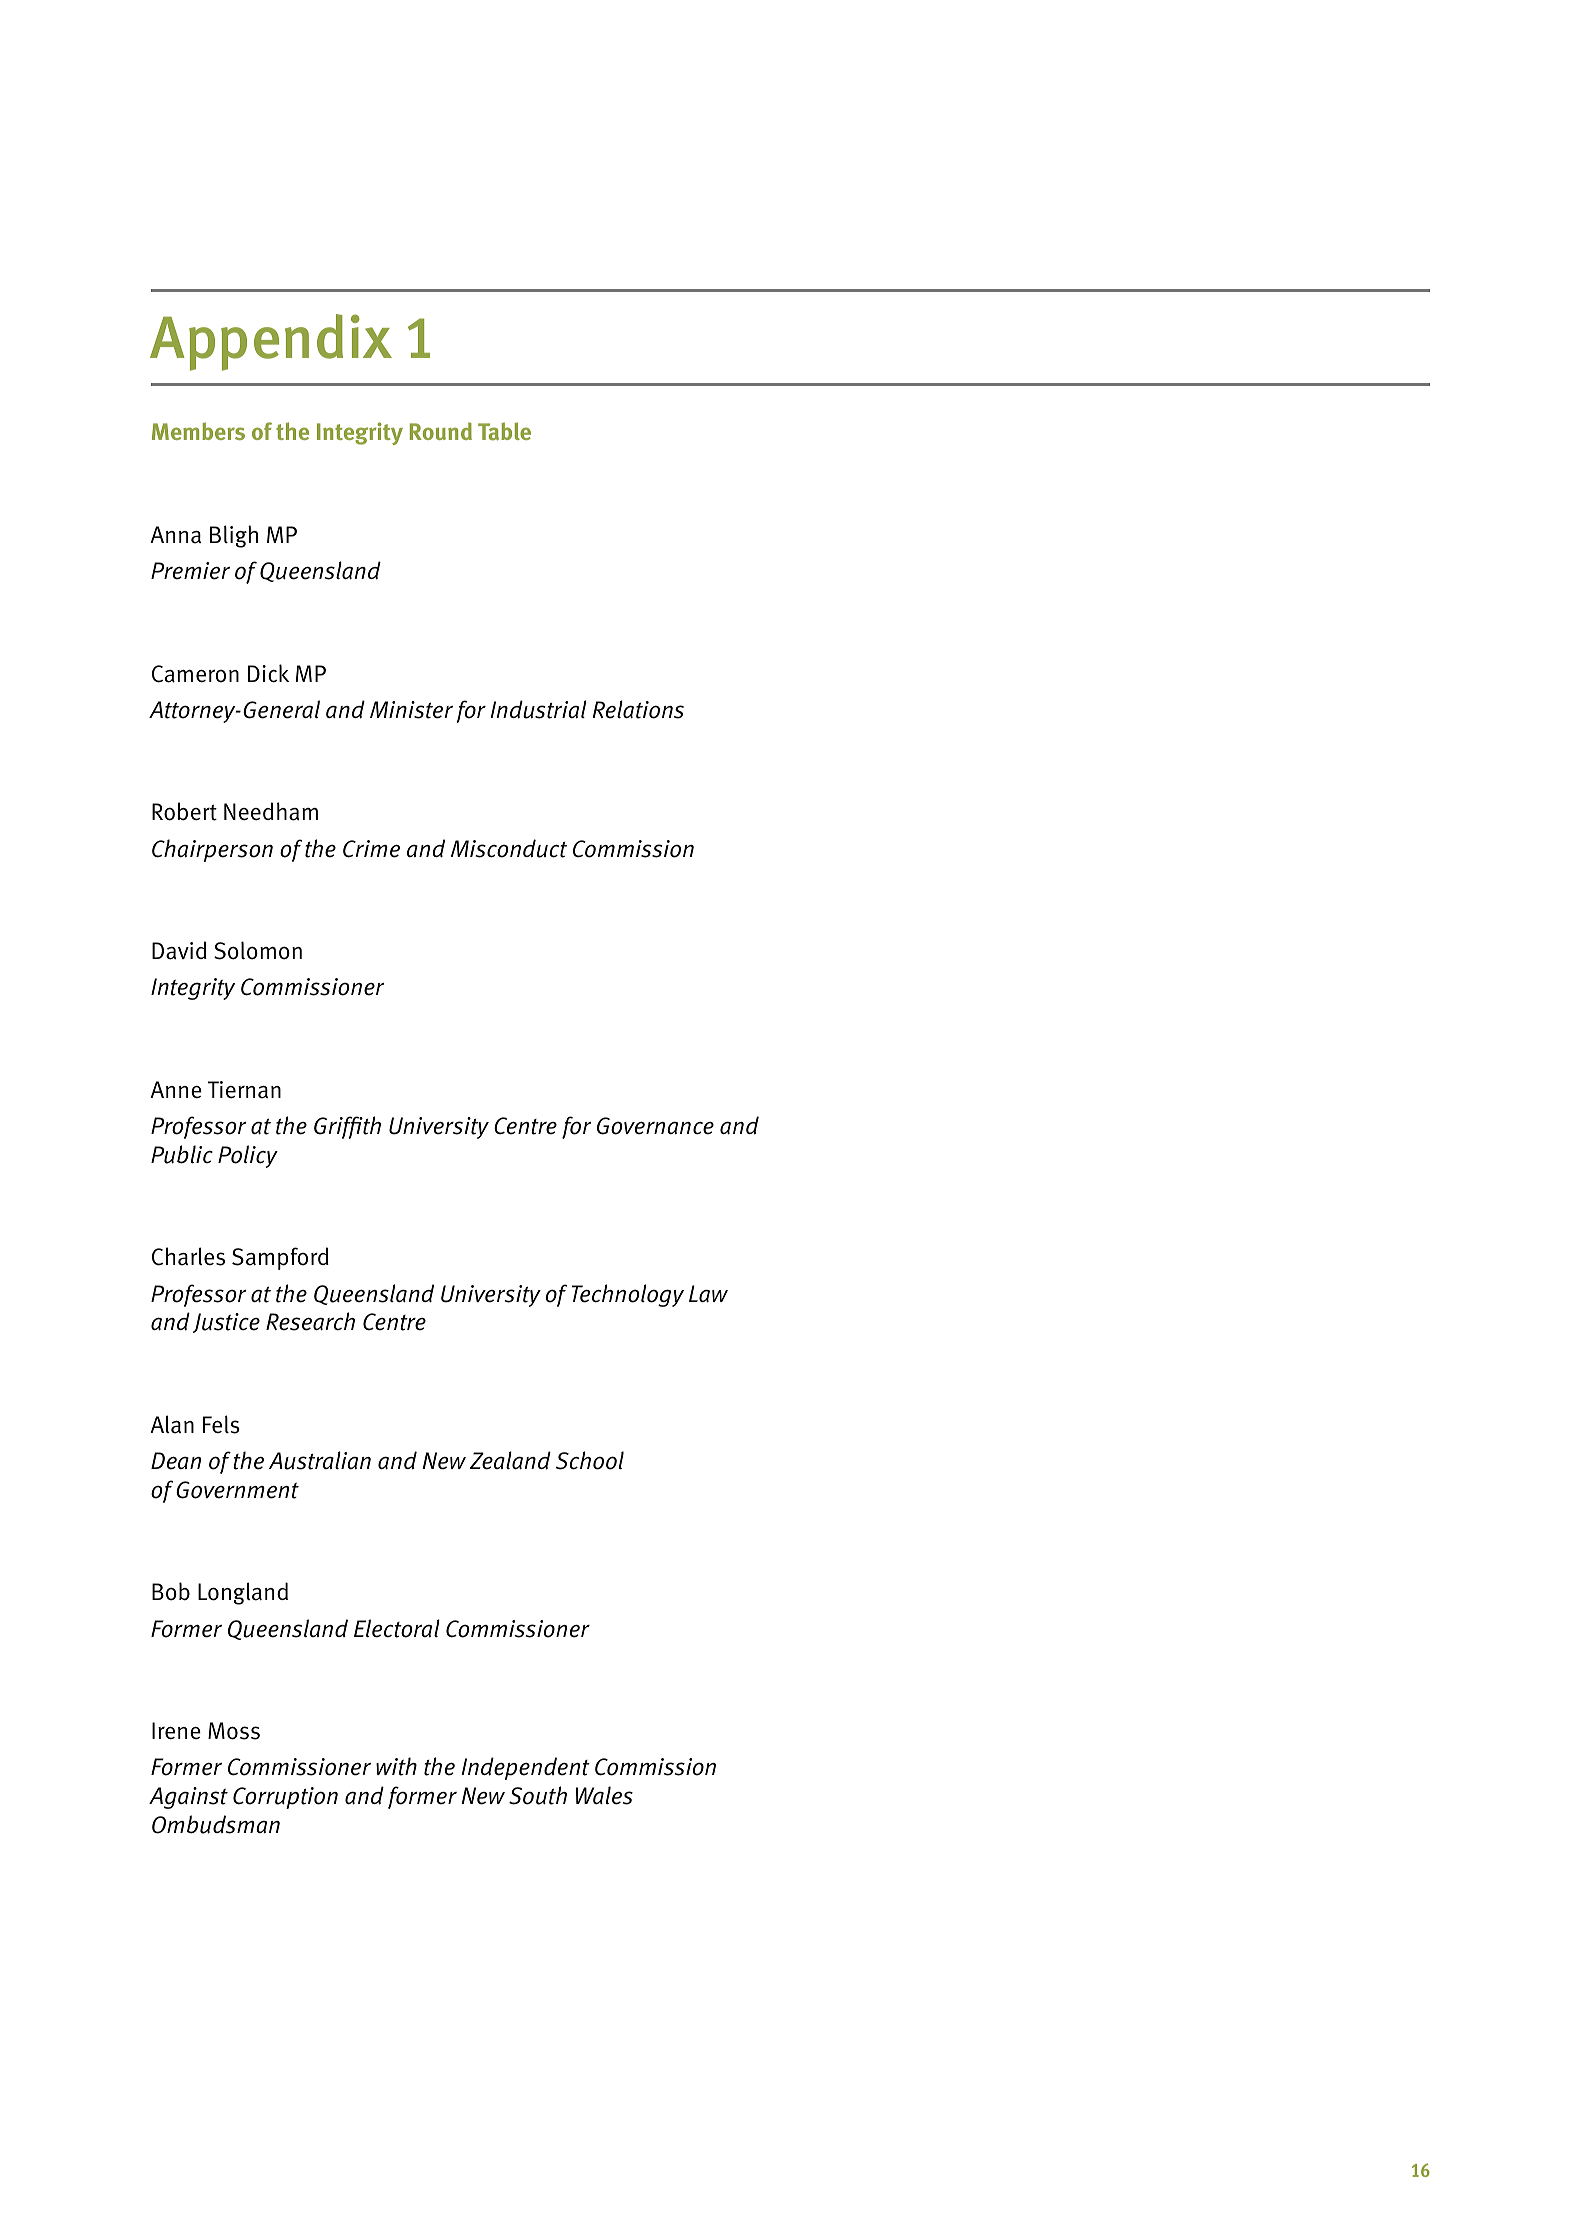 The width and height of the screenshot is (1581, 2236). I want to click on Cameron, so click(195, 674).
